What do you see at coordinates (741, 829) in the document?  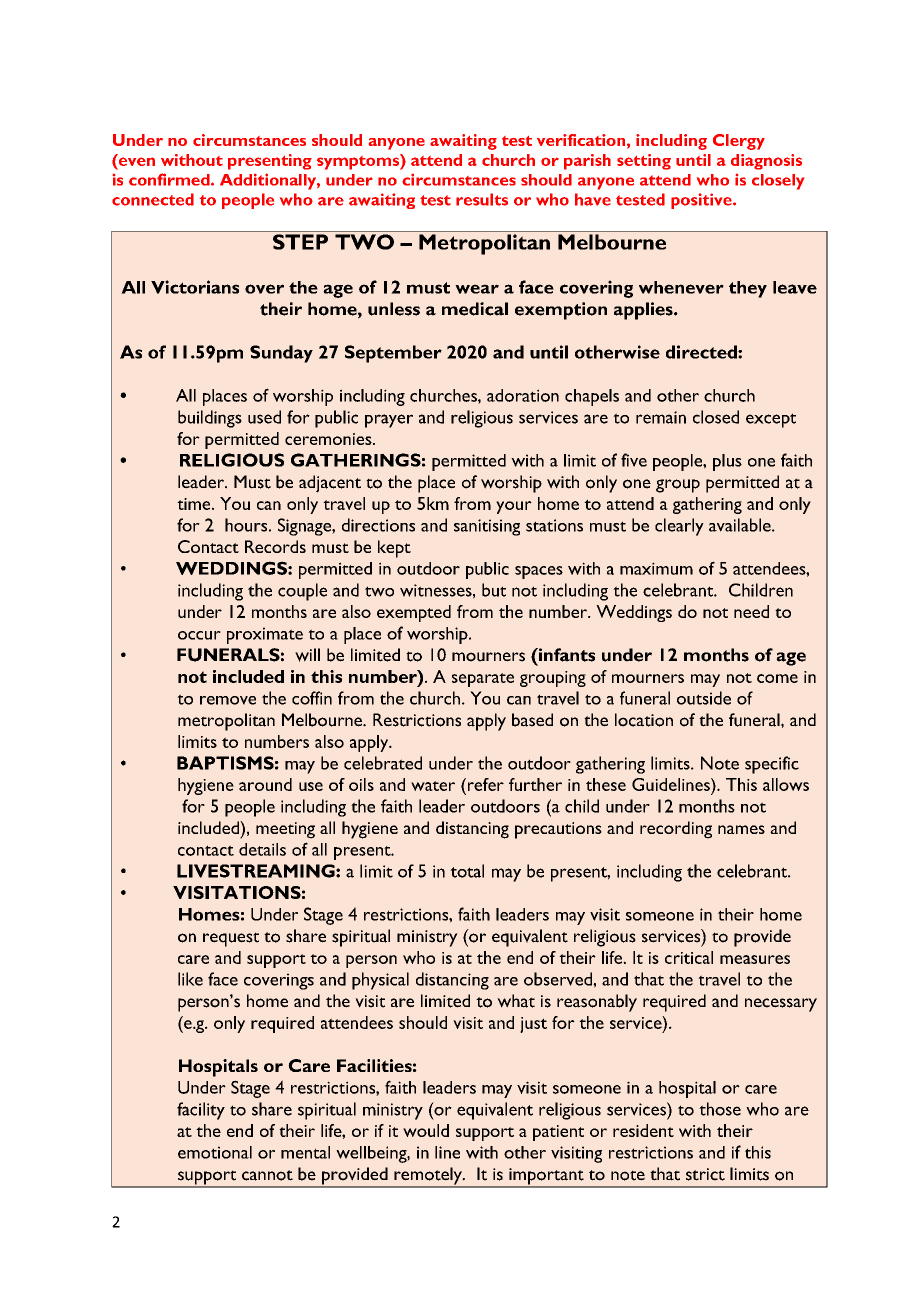 I see `names` at bounding box center [741, 829].
